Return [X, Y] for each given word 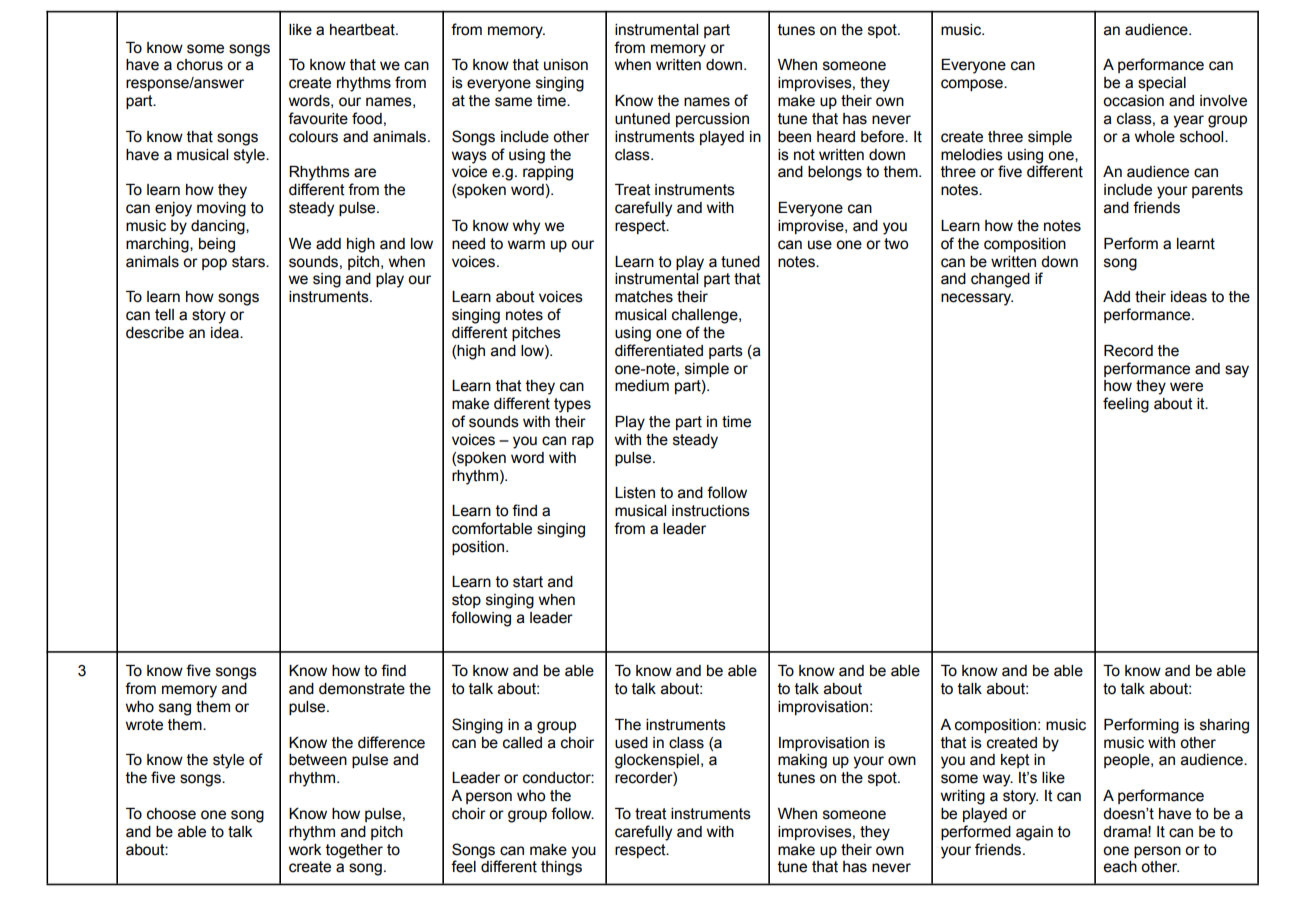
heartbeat [363, 30]
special [1162, 84]
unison [566, 65]
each [1120, 867]
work [305, 850]
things [561, 868]
